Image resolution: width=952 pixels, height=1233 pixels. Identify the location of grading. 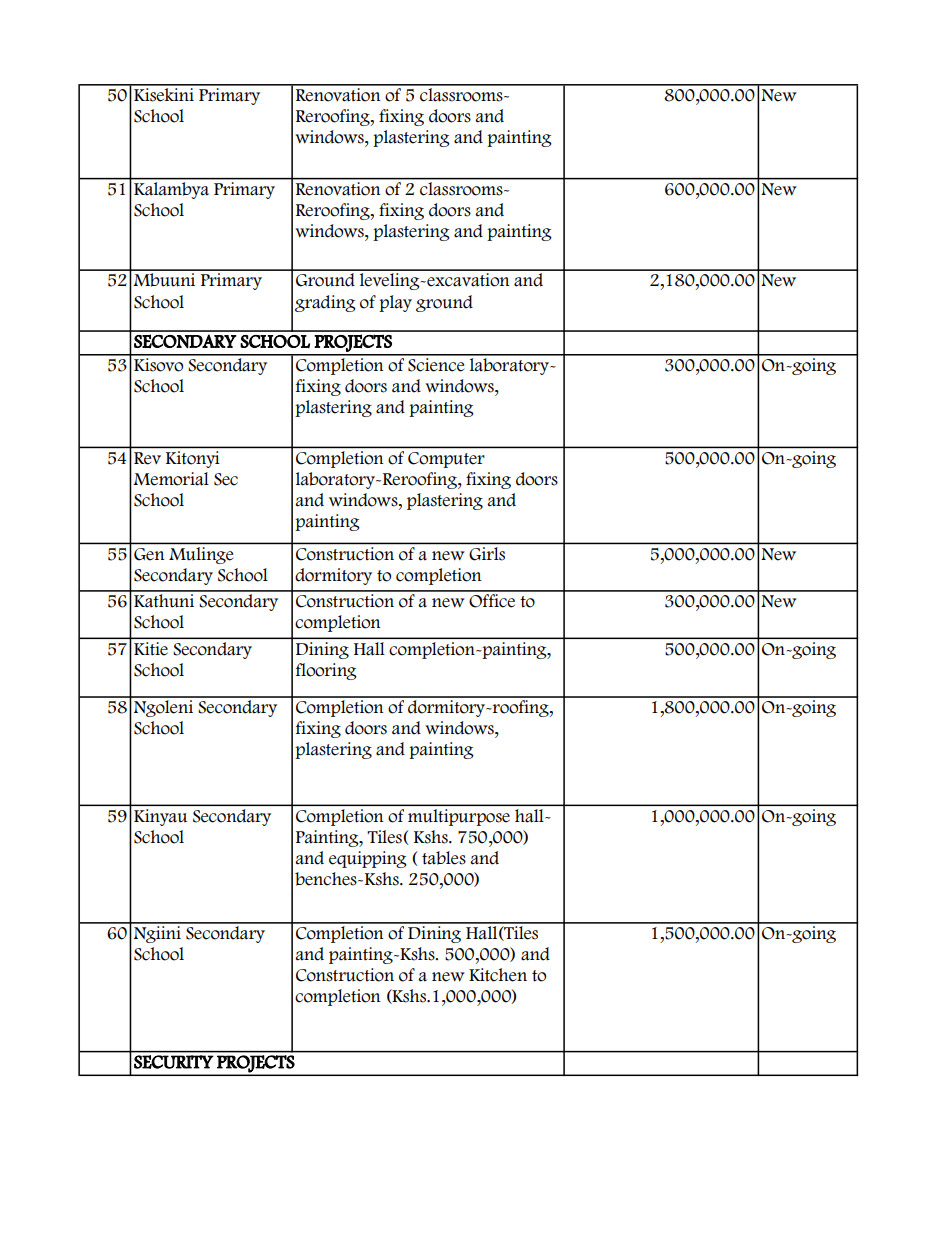
(325, 303).
